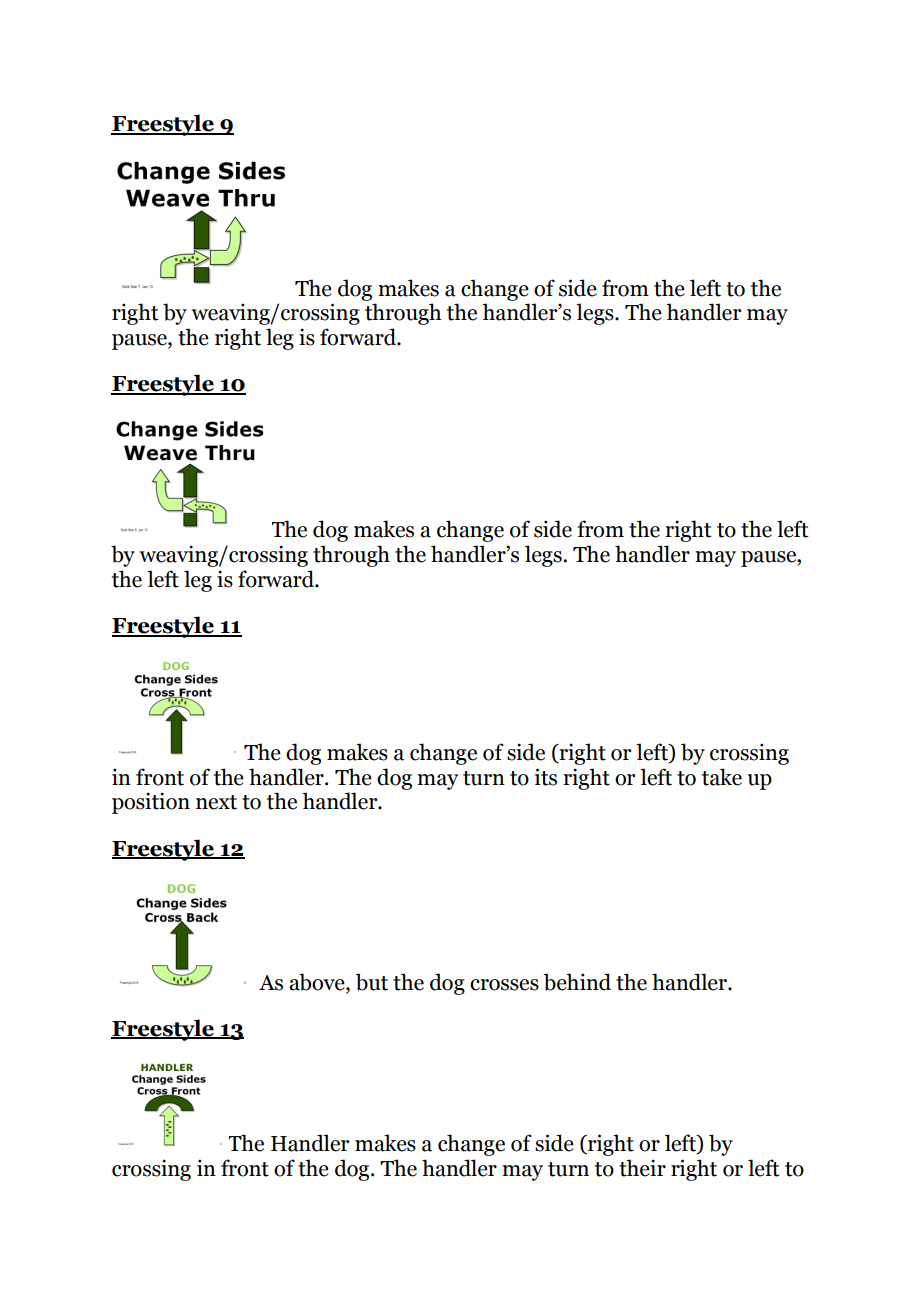 Image resolution: width=924 pixels, height=1307 pixels. Describe the element at coordinates (371, 982) in the screenshot. I see `but` at that location.
